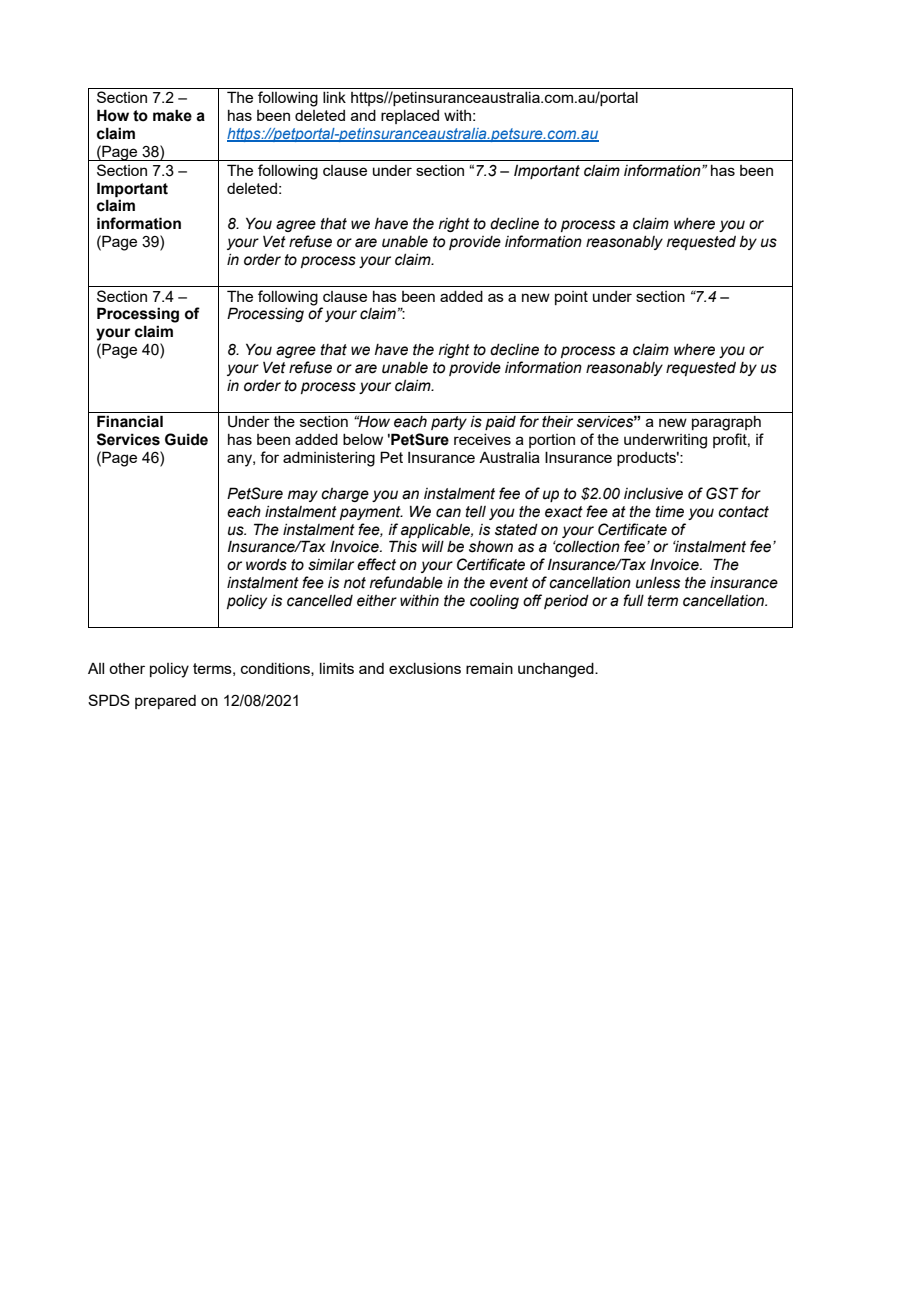  I want to click on inclusive, so click(653, 494).
